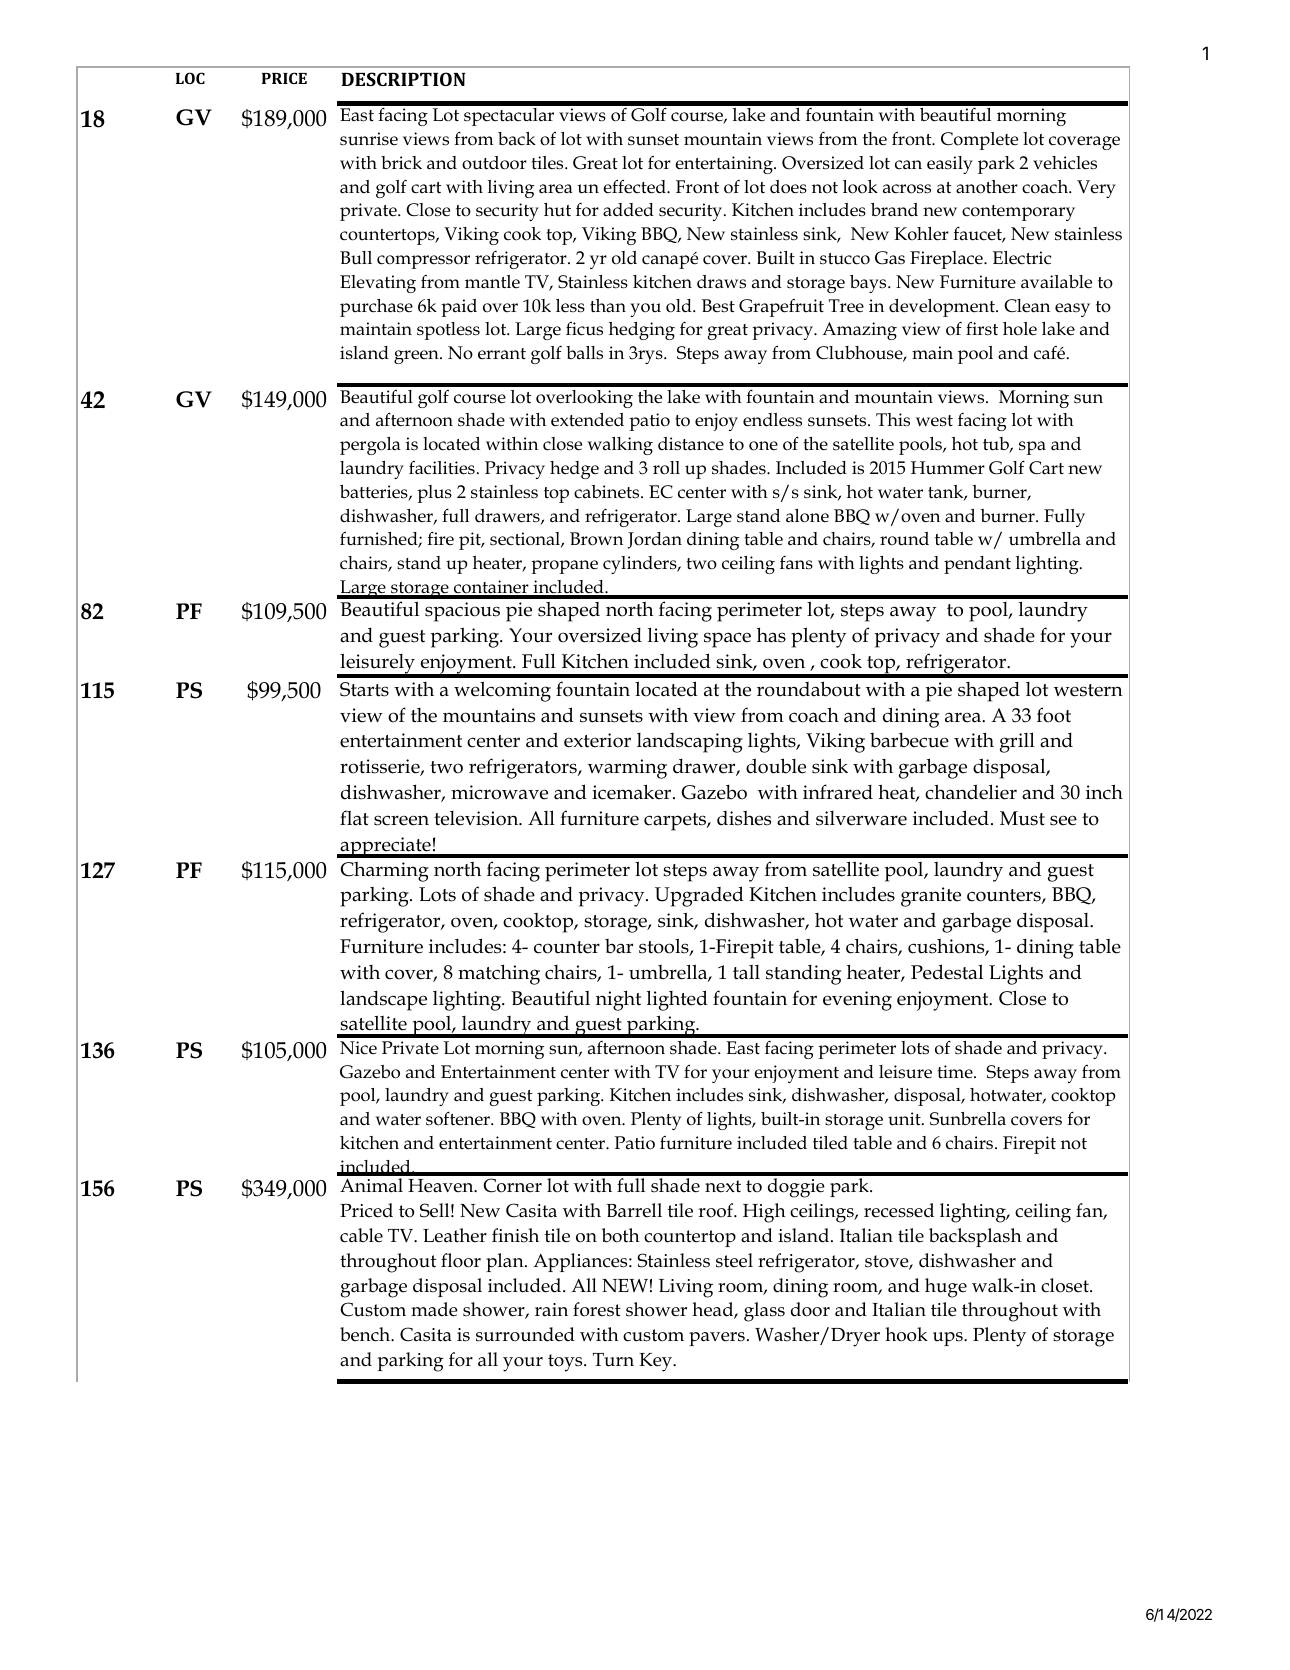 This document has width=1290, height=1670. What do you see at coordinates (691, 444) in the document?
I see `distance` at bounding box center [691, 444].
